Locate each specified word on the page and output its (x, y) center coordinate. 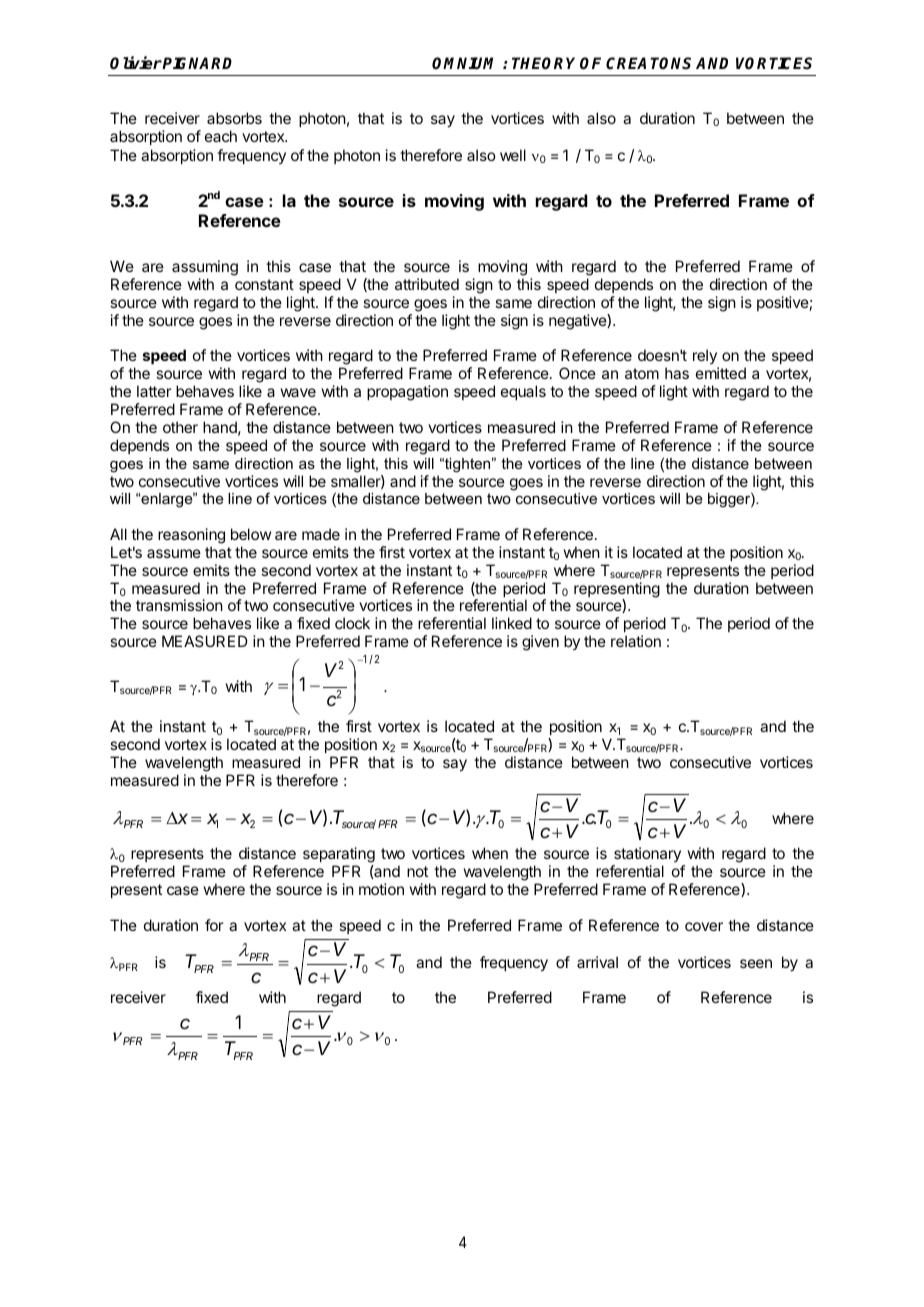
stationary (647, 854)
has (677, 373)
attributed (427, 284)
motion (381, 889)
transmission (179, 605)
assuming (205, 269)
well (513, 155)
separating (339, 856)
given (540, 643)
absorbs (234, 118)
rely (705, 356)
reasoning (191, 536)
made (321, 534)
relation (636, 641)
